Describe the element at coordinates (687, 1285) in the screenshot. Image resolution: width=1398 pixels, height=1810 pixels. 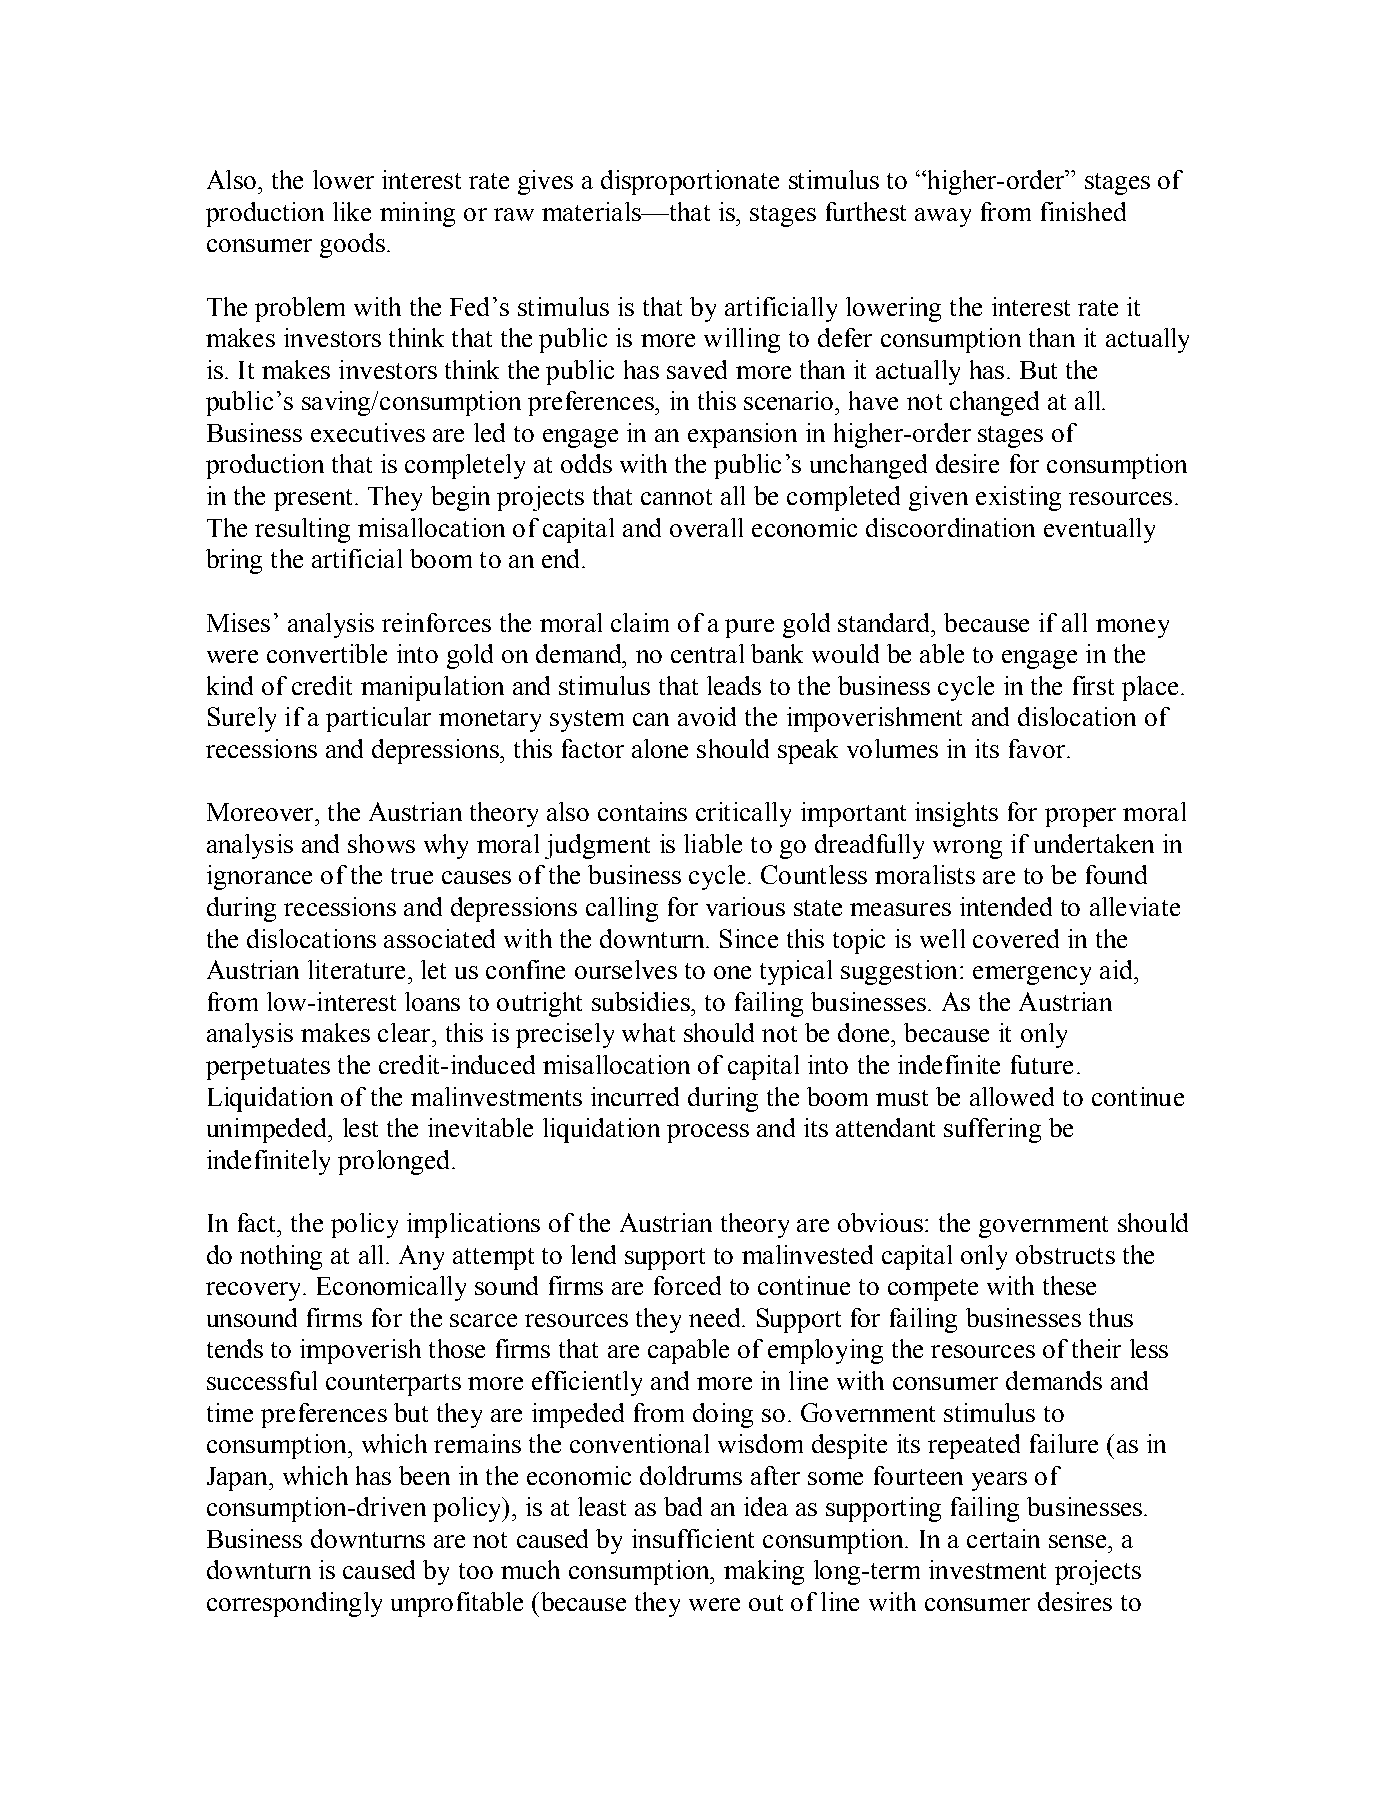
I see `forced` at that location.
